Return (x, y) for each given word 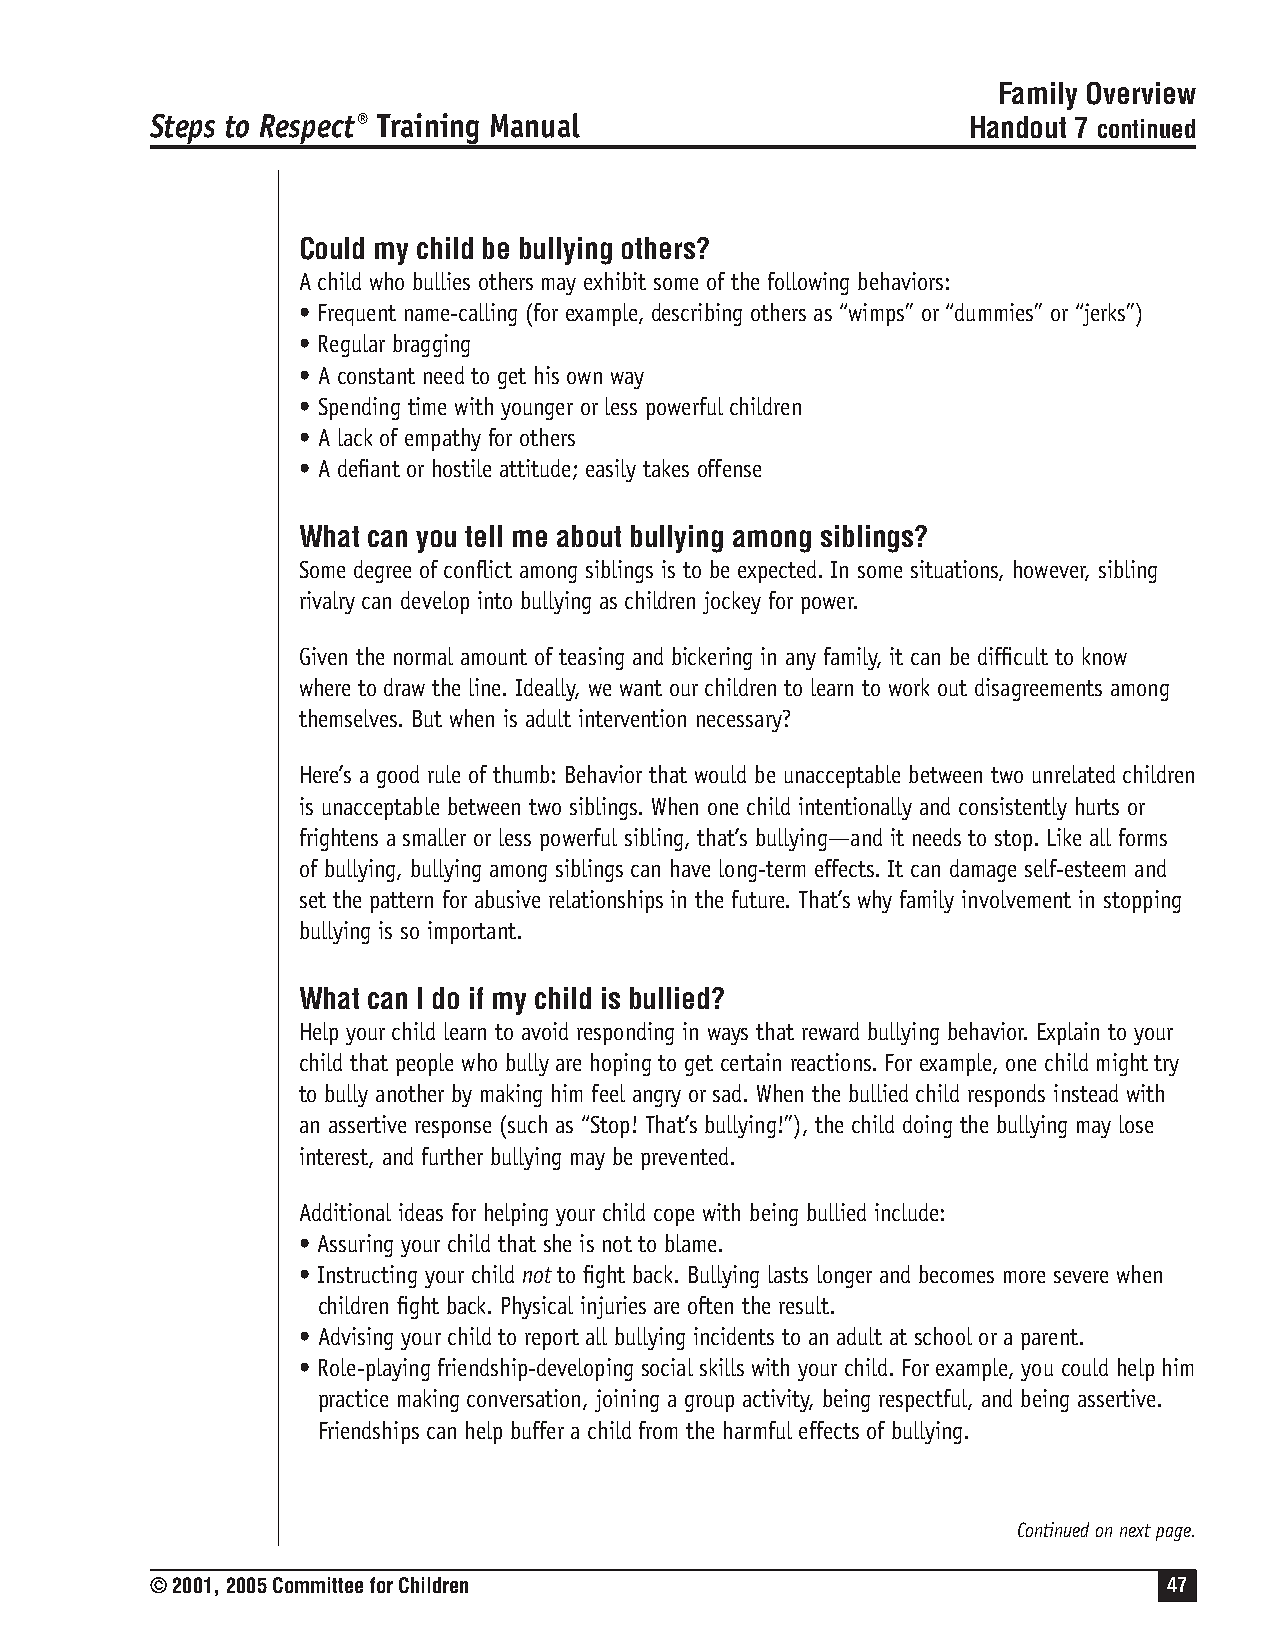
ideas (421, 1212)
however (1051, 570)
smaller (434, 837)
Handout (1018, 127)
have (690, 868)
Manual (535, 125)
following (808, 283)
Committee (318, 1585)
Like (1064, 837)
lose (1136, 1124)
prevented (684, 1158)
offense (729, 468)
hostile (462, 468)
